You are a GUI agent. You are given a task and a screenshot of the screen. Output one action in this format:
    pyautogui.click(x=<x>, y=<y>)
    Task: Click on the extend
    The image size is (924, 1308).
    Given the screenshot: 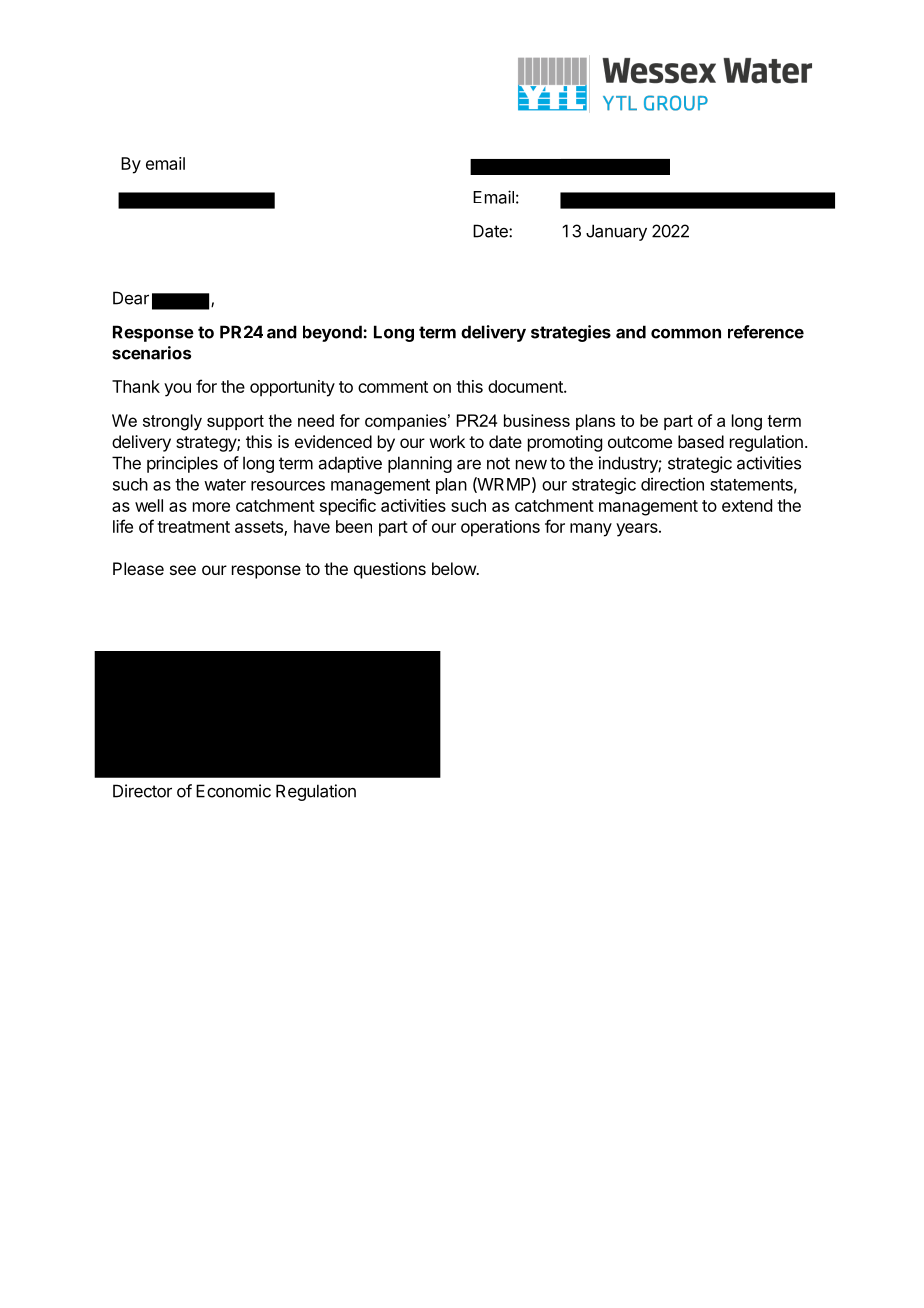 What is the action you would take?
    pyautogui.click(x=747, y=505)
